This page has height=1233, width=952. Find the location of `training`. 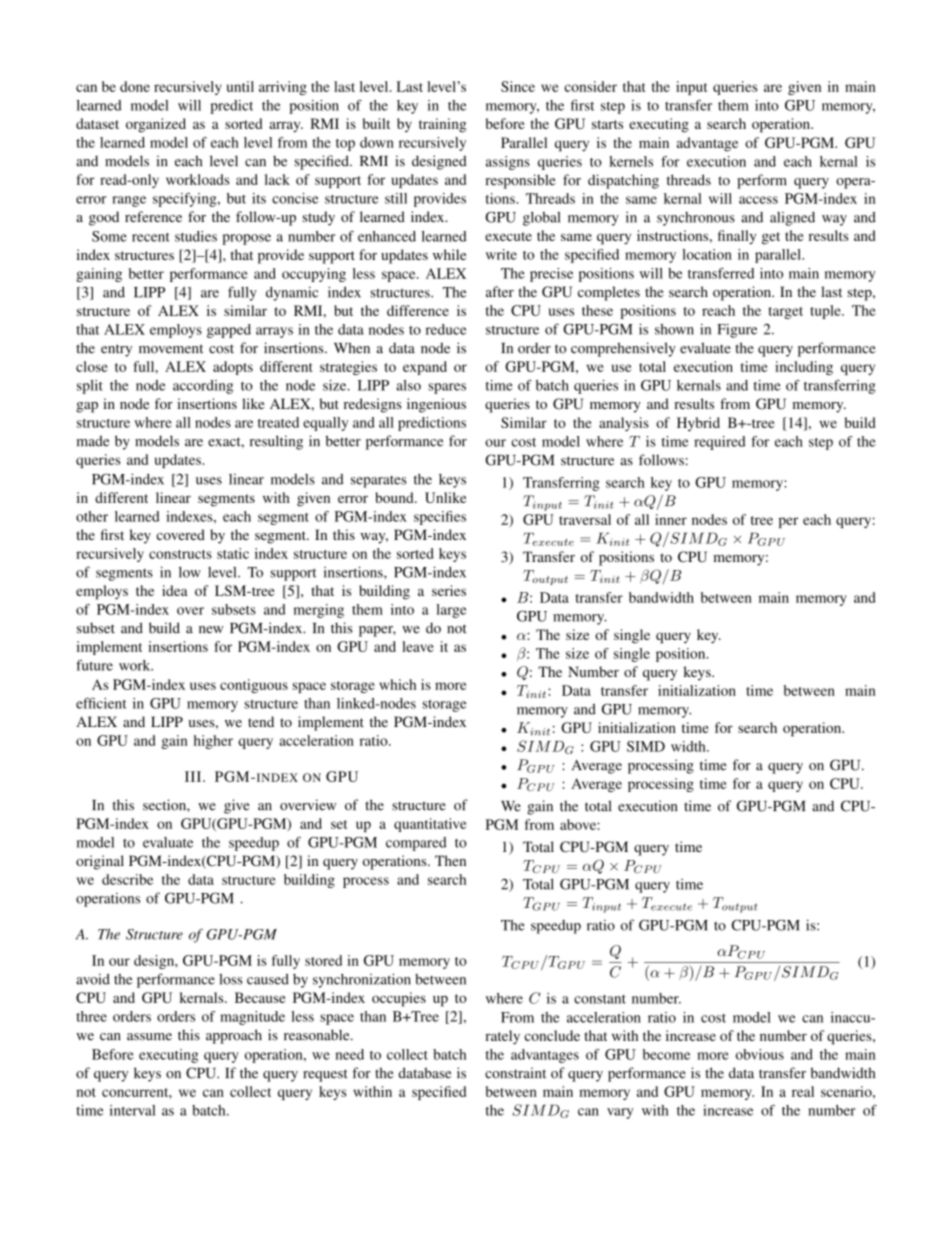

training is located at coordinates (442, 125).
